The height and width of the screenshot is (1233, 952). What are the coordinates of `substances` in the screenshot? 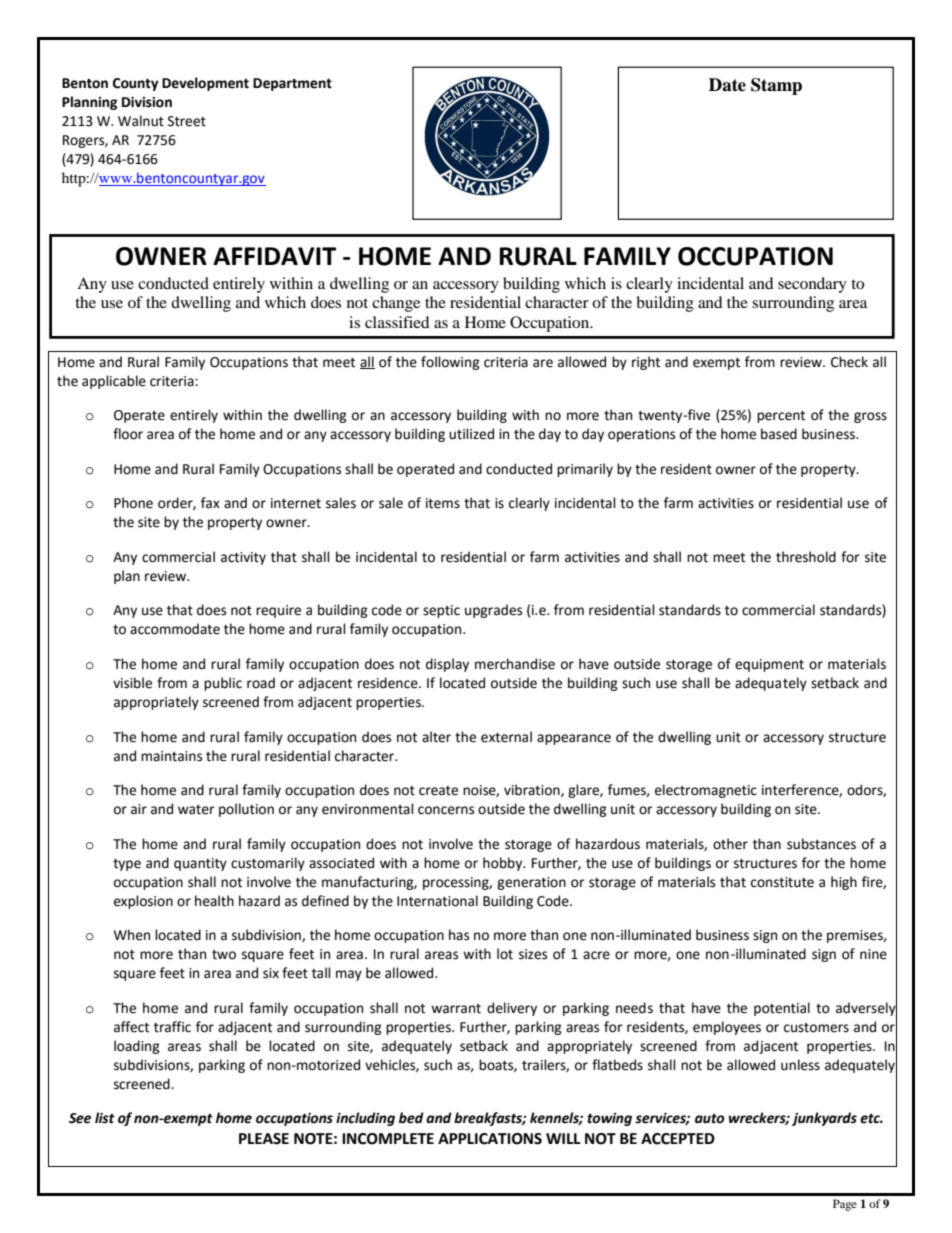 It's located at (821, 844).
